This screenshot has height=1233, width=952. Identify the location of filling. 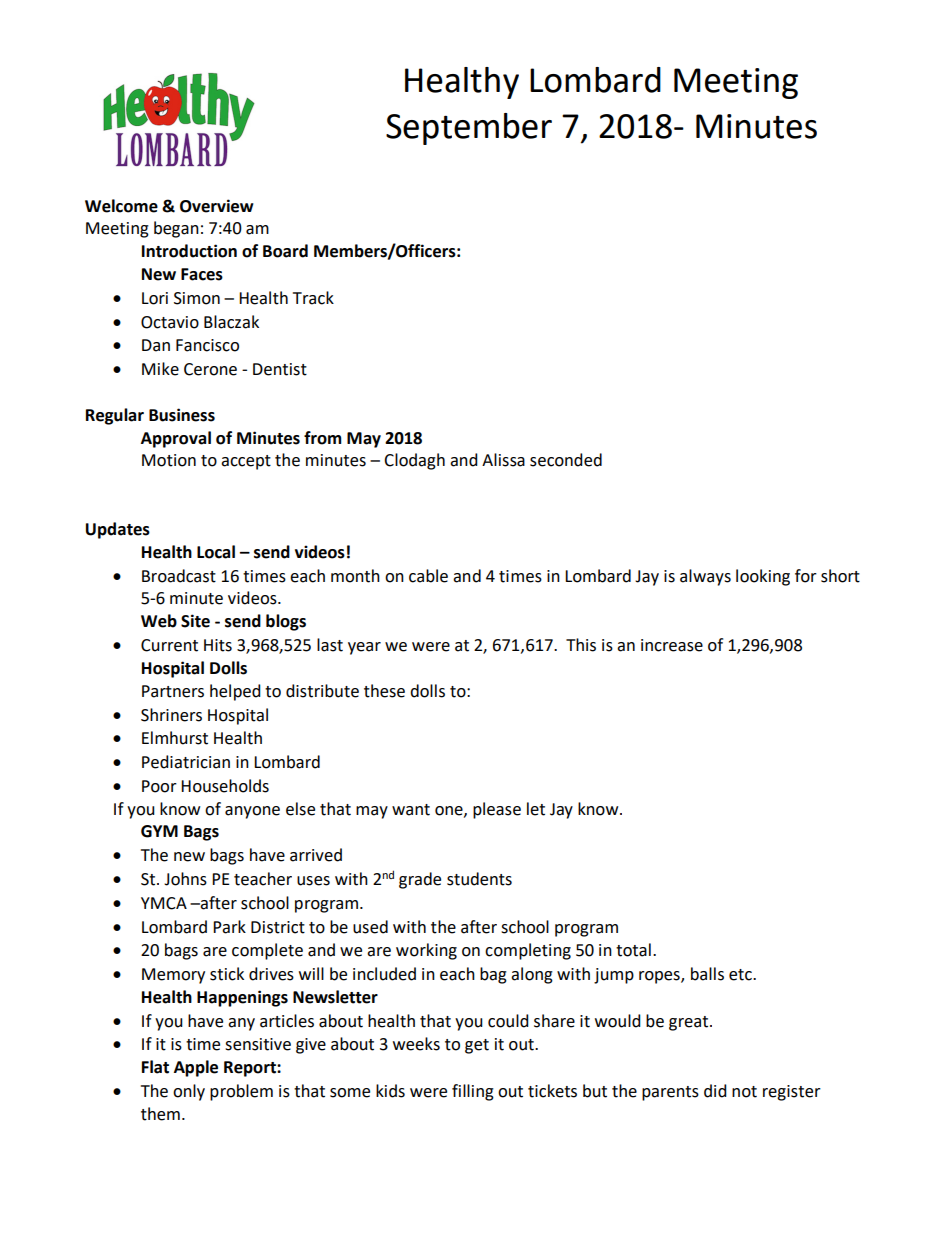
(473, 1092).
